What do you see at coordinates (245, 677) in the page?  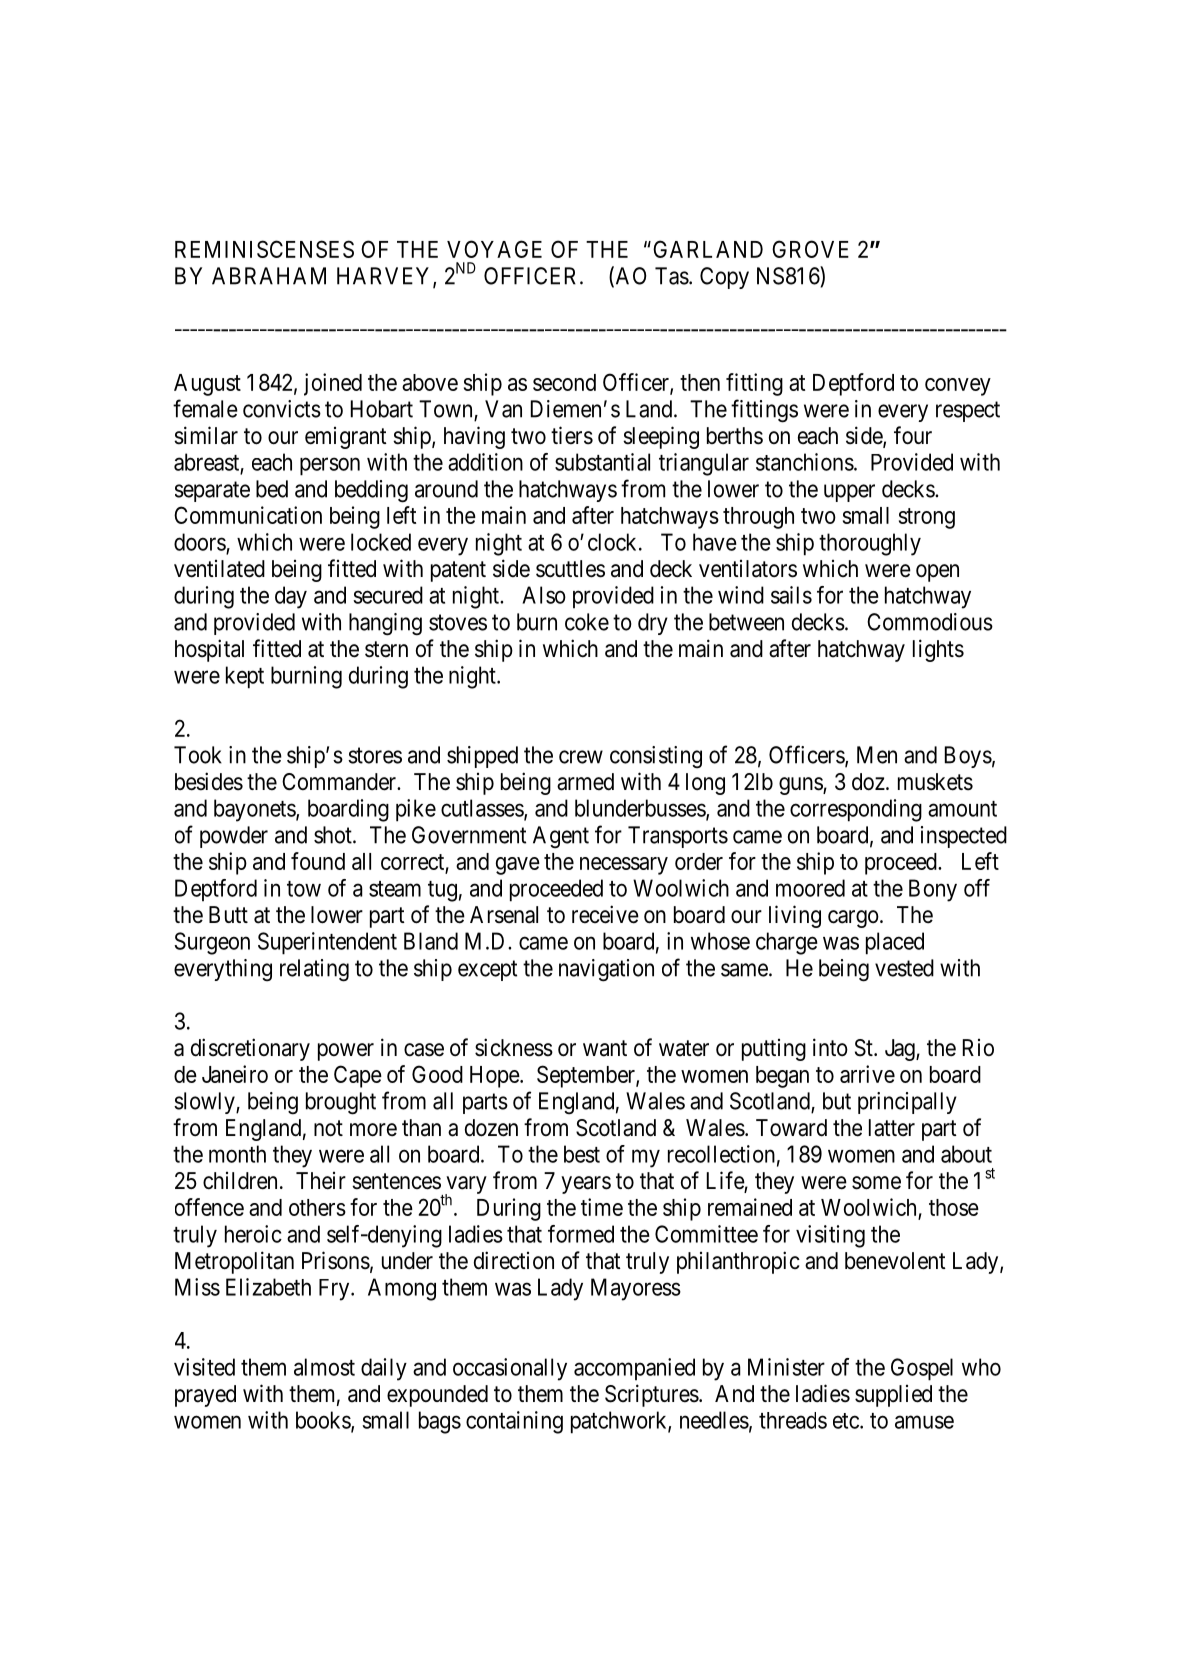 I see `kept` at bounding box center [245, 677].
